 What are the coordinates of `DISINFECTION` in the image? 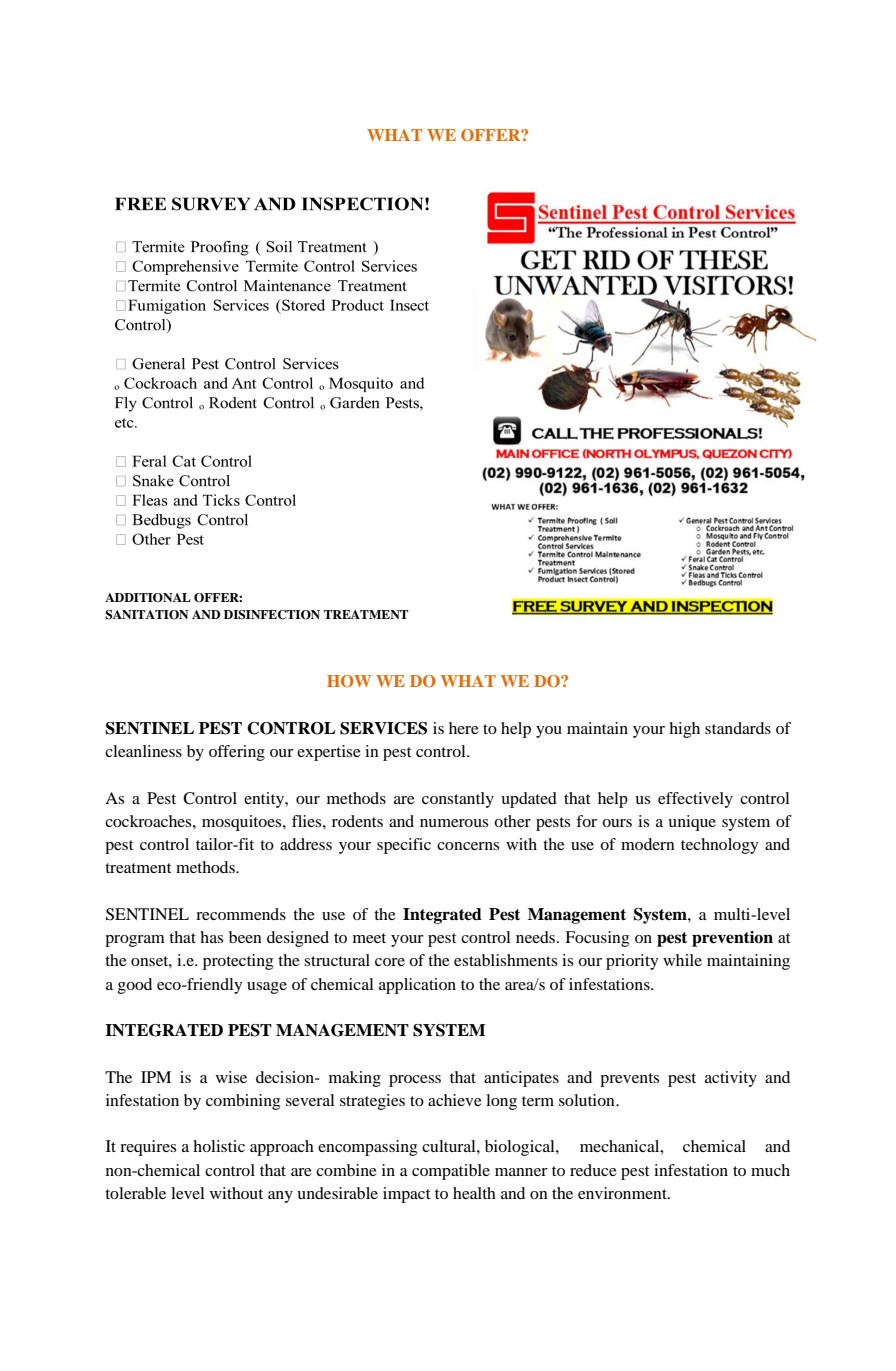 It's located at (272, 615).
